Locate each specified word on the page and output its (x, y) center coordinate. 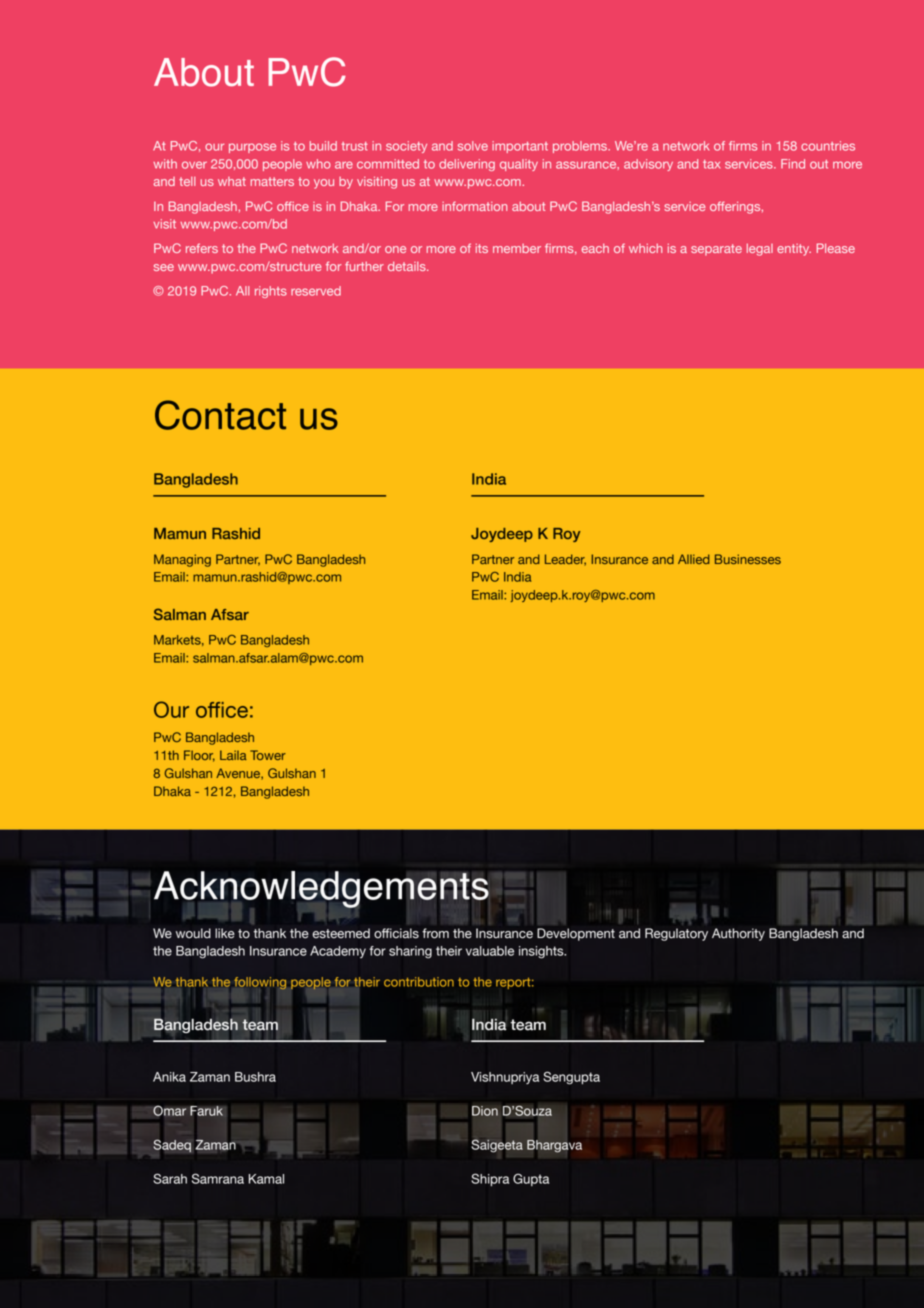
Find (793, 164)
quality (519, 165)
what (232, 181)
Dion (485, 1111)
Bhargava (554, 1146)
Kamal (266, 1179)
